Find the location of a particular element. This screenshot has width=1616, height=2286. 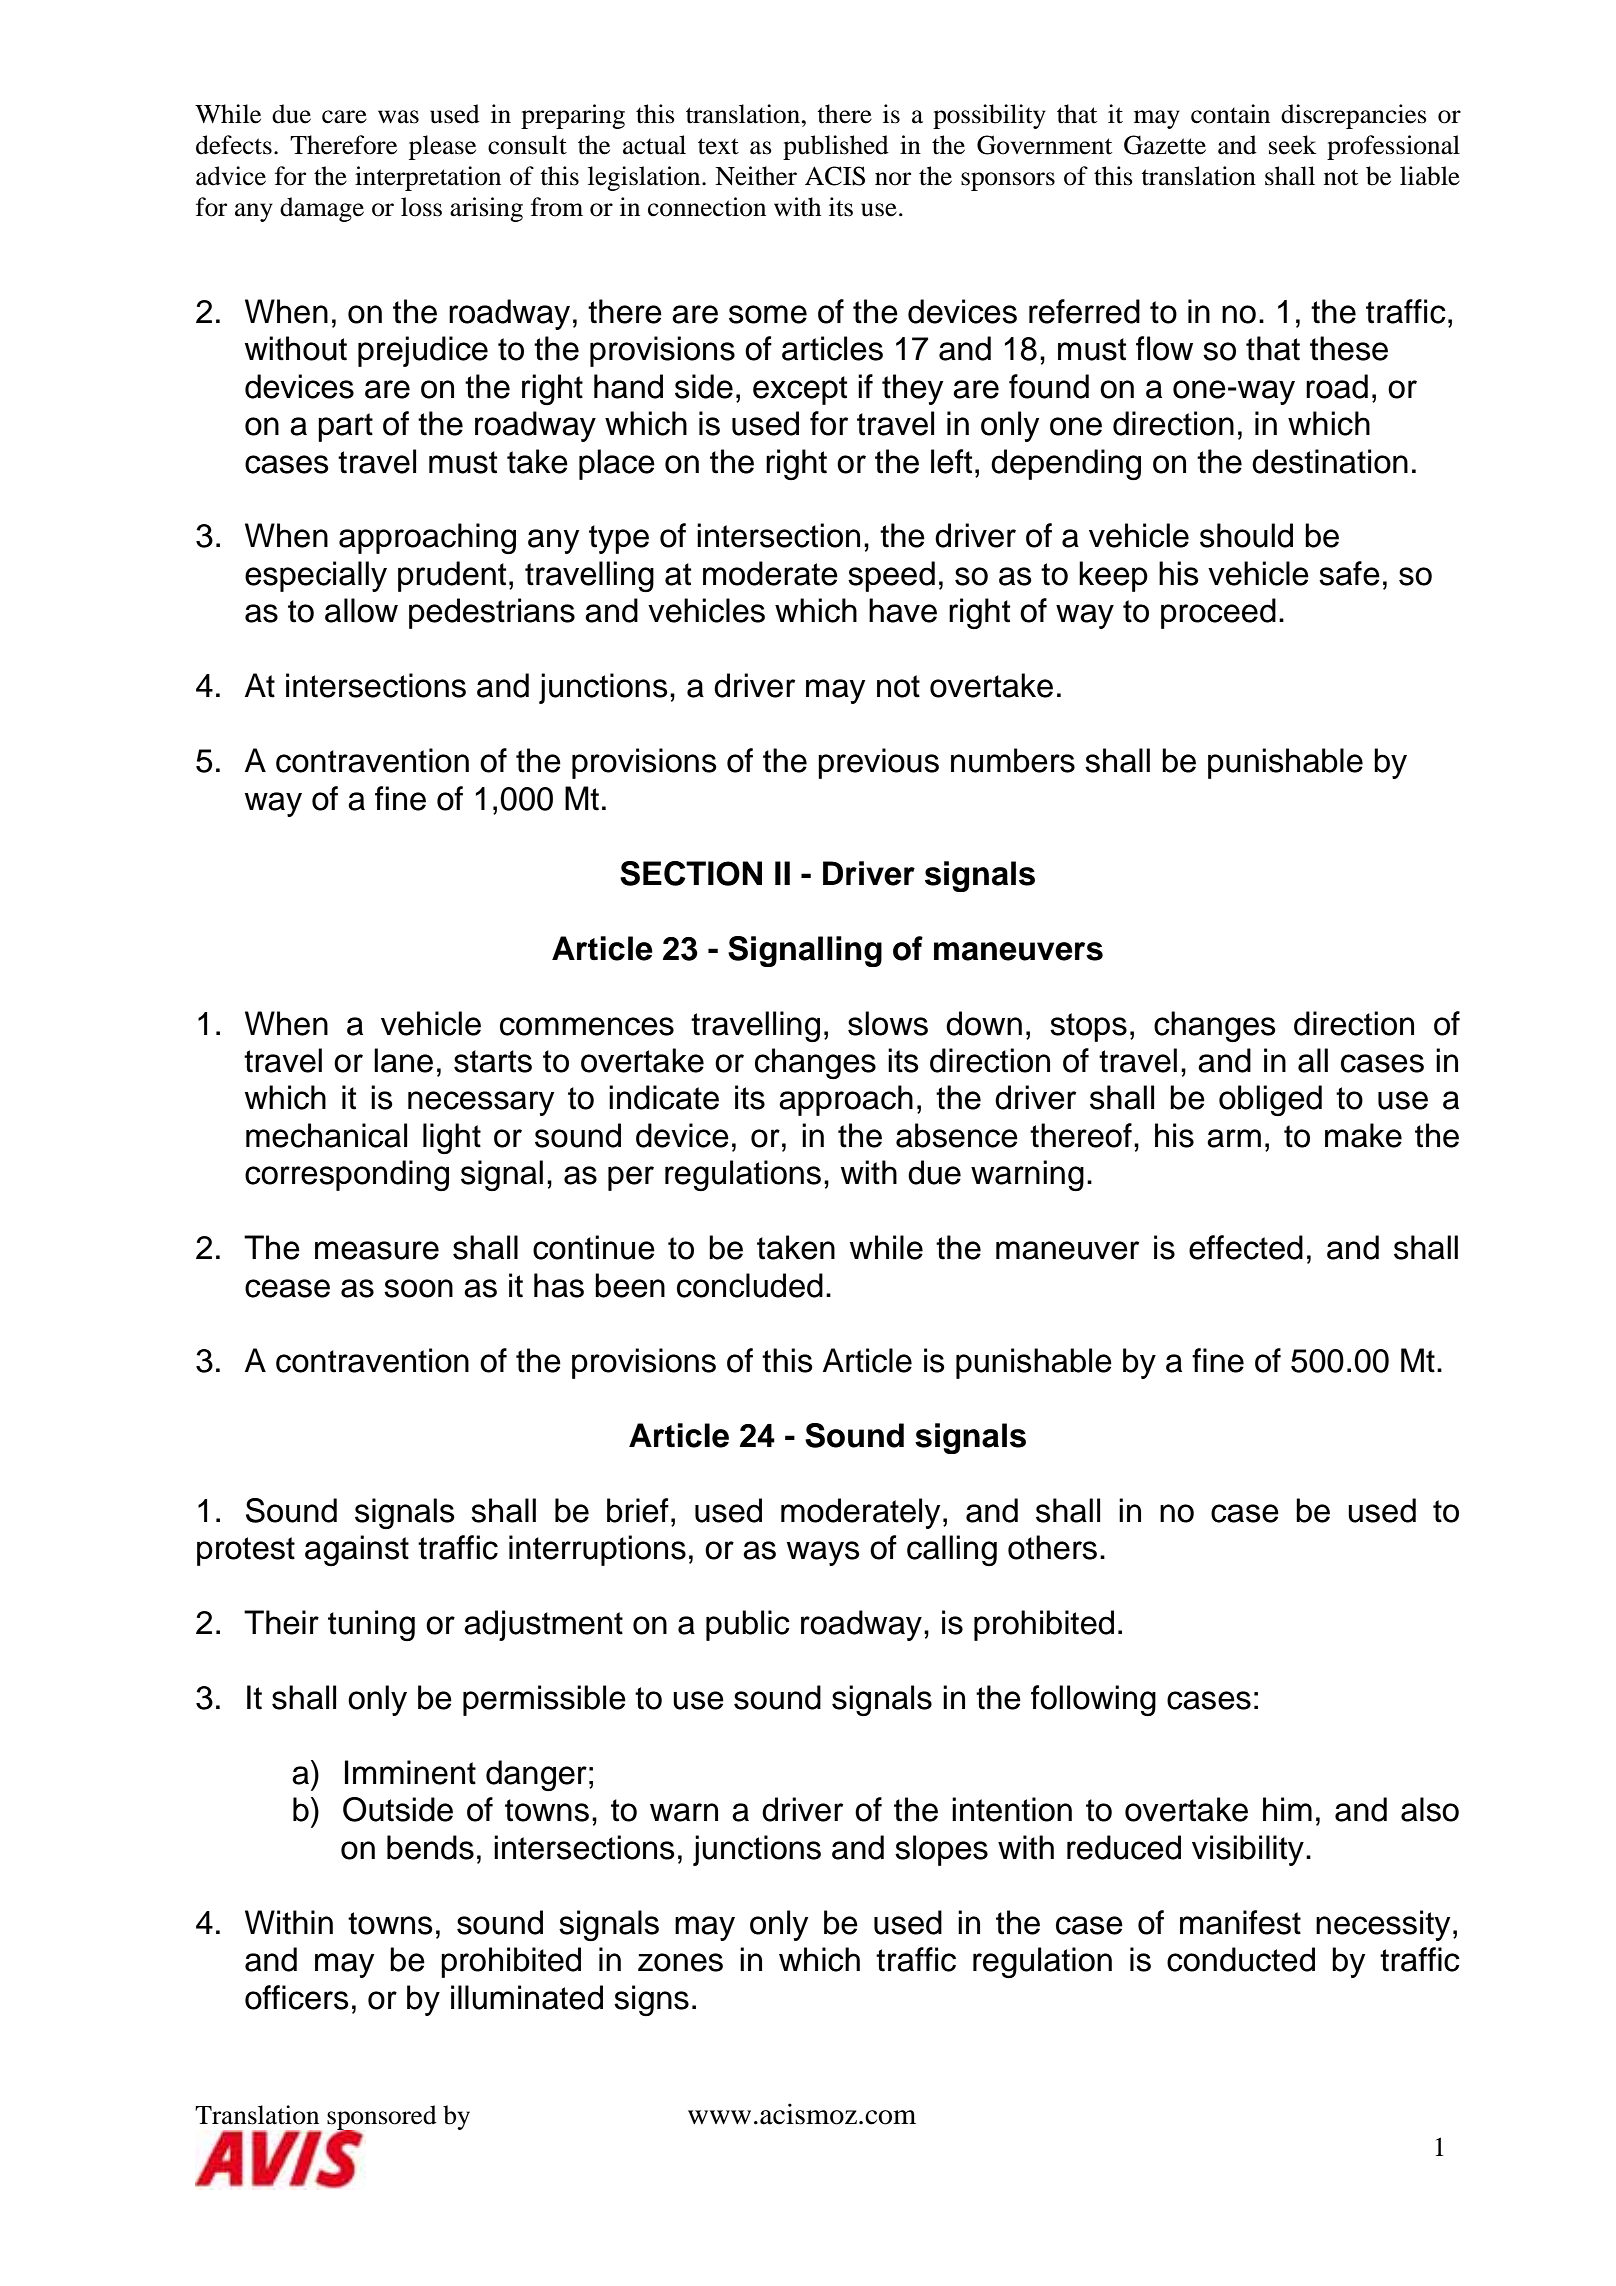

interpretation is located at coordinates (428, 178).
